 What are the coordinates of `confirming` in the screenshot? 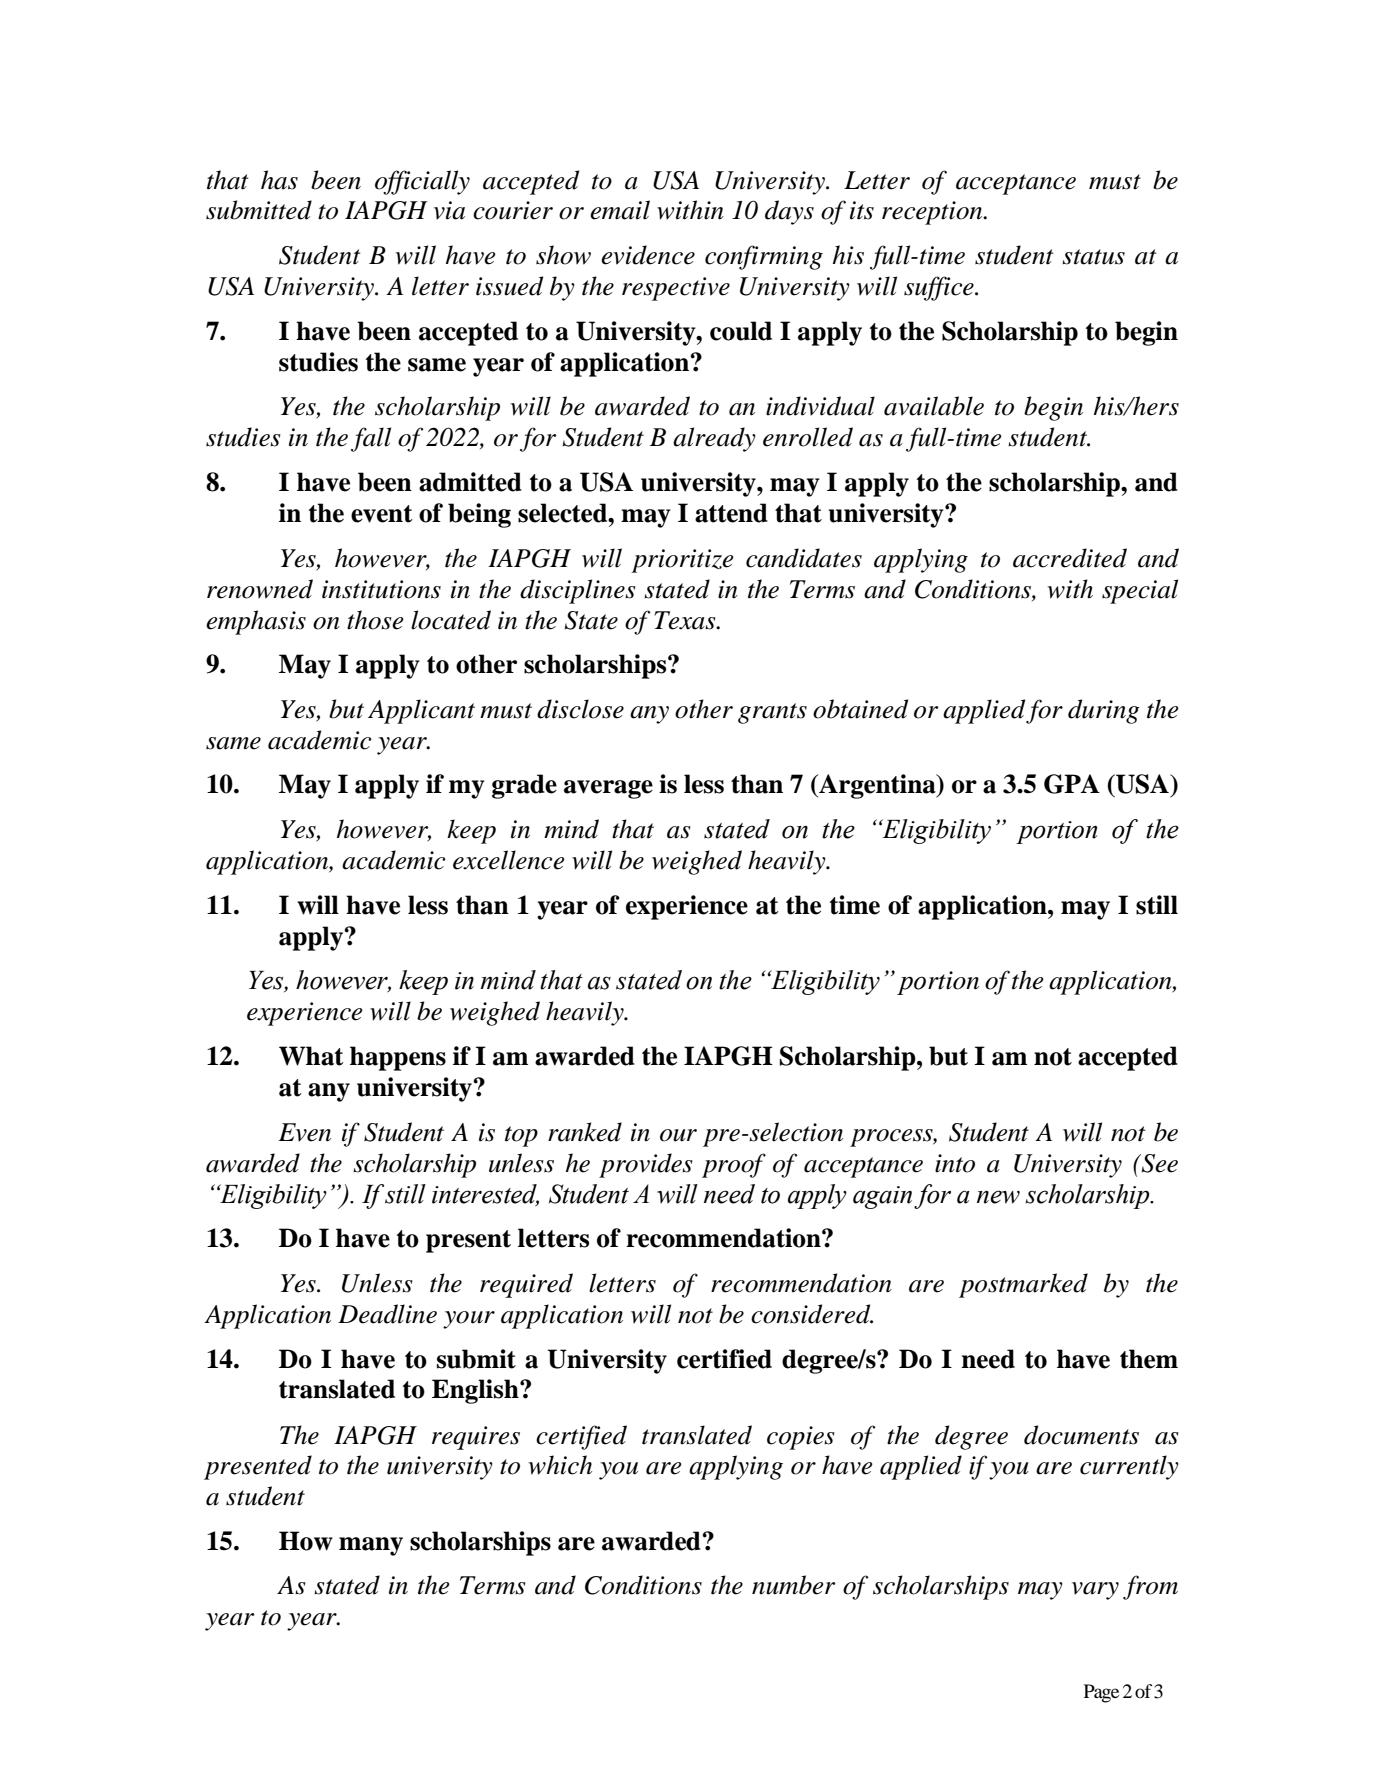 It's located at (764, 257).
